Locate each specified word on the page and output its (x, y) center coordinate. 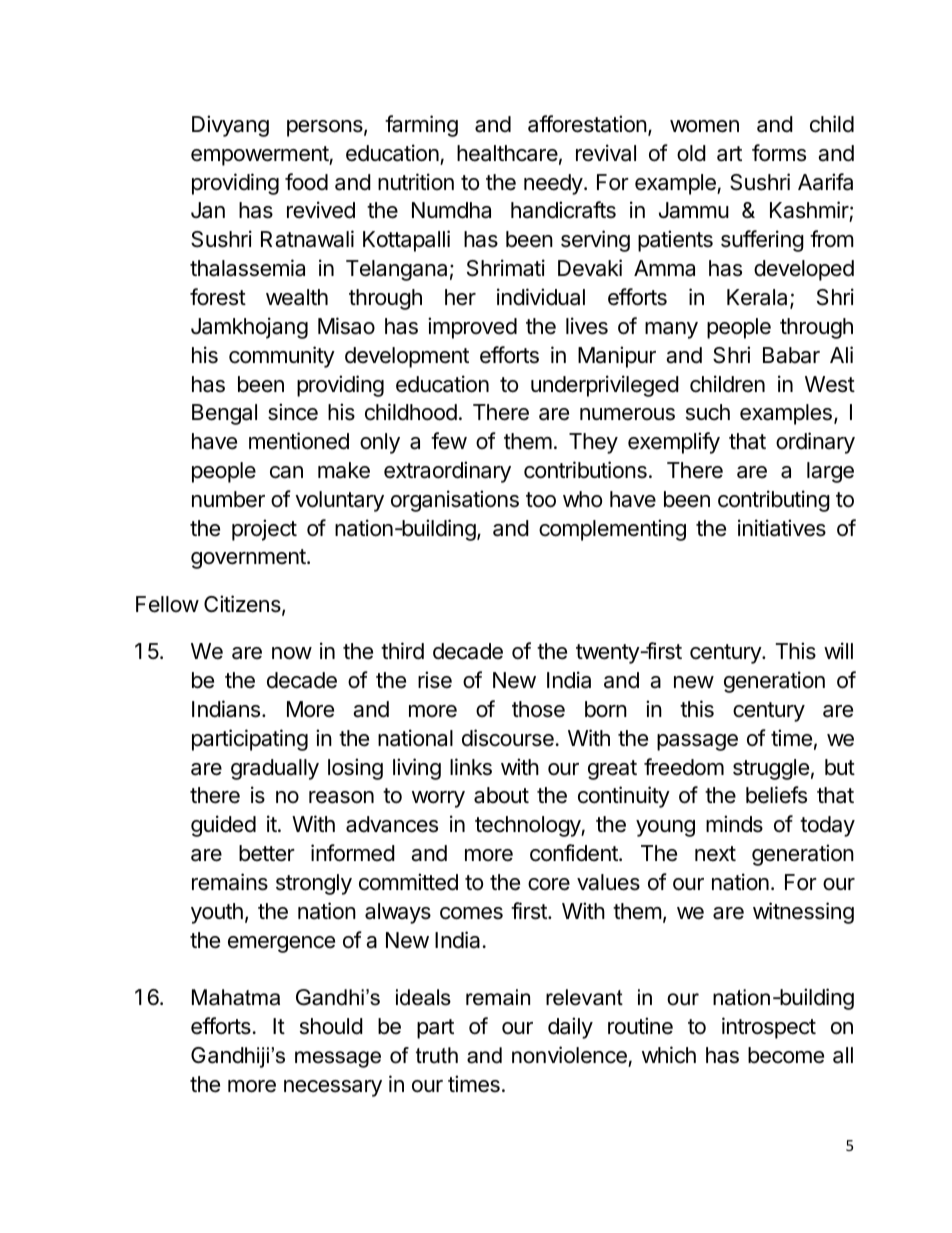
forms (779, 153)
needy (553, 184)
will (838, 650)
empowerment (260, 156)
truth (437, 1055)
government (248, 559)
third (402, 651)
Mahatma (236, 997)
